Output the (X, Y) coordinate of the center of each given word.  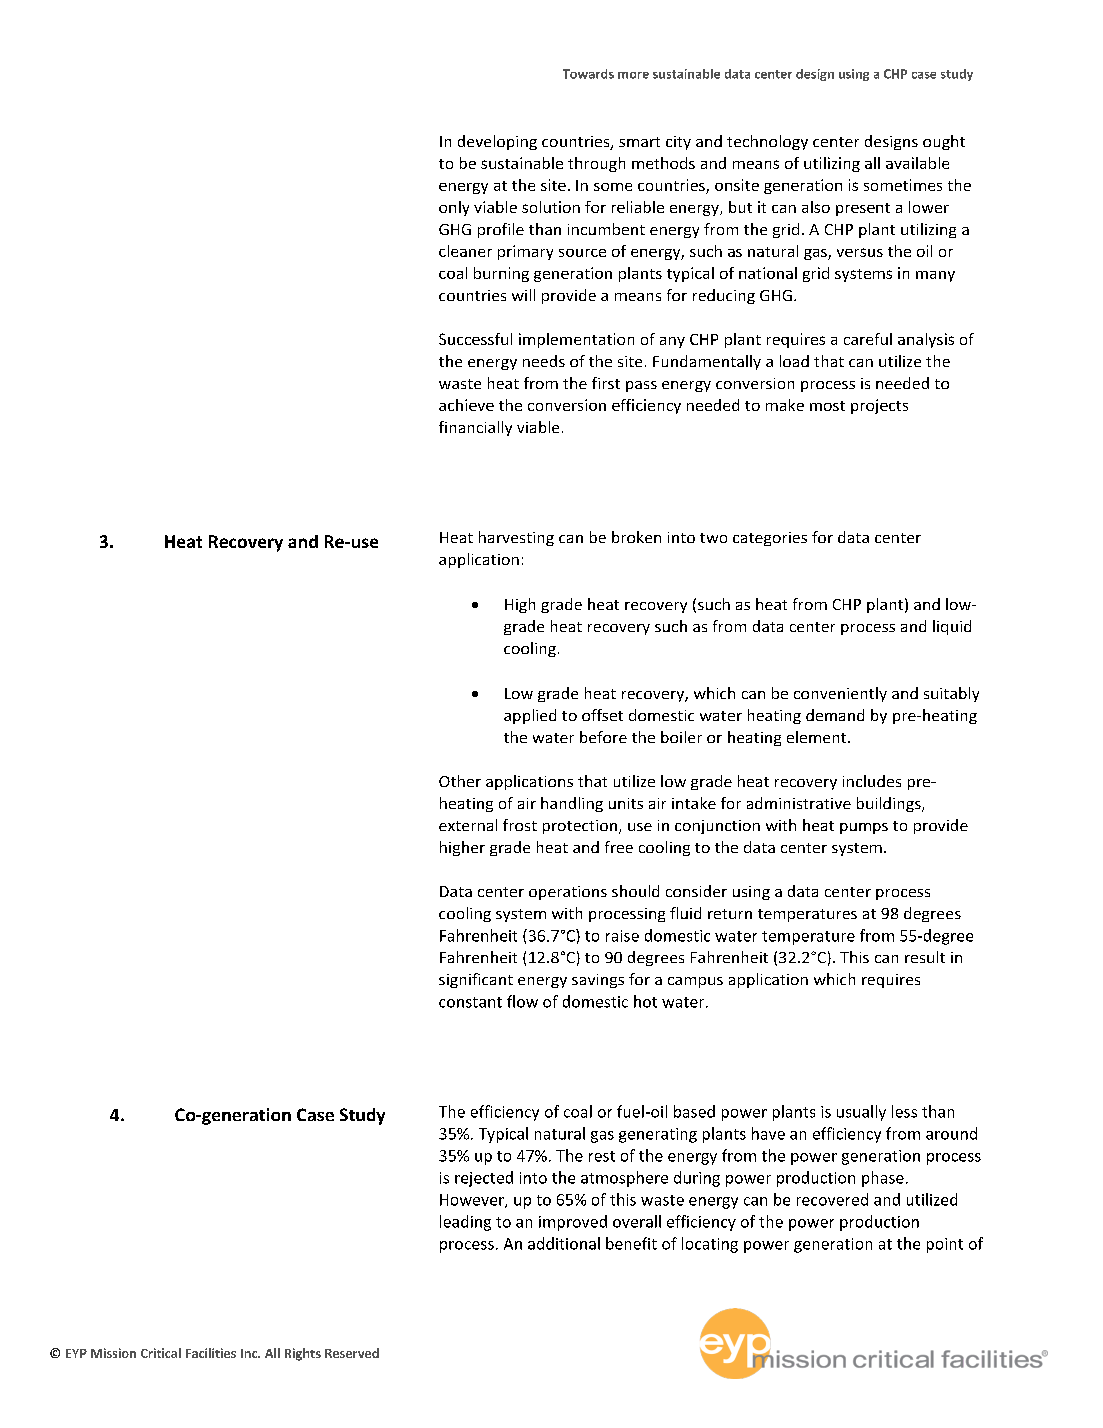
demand (835, 715)
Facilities (211, 1353)
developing (497, 142)
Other (460, 781)
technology (767, 142)
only (454, 208)
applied (530, 716)
